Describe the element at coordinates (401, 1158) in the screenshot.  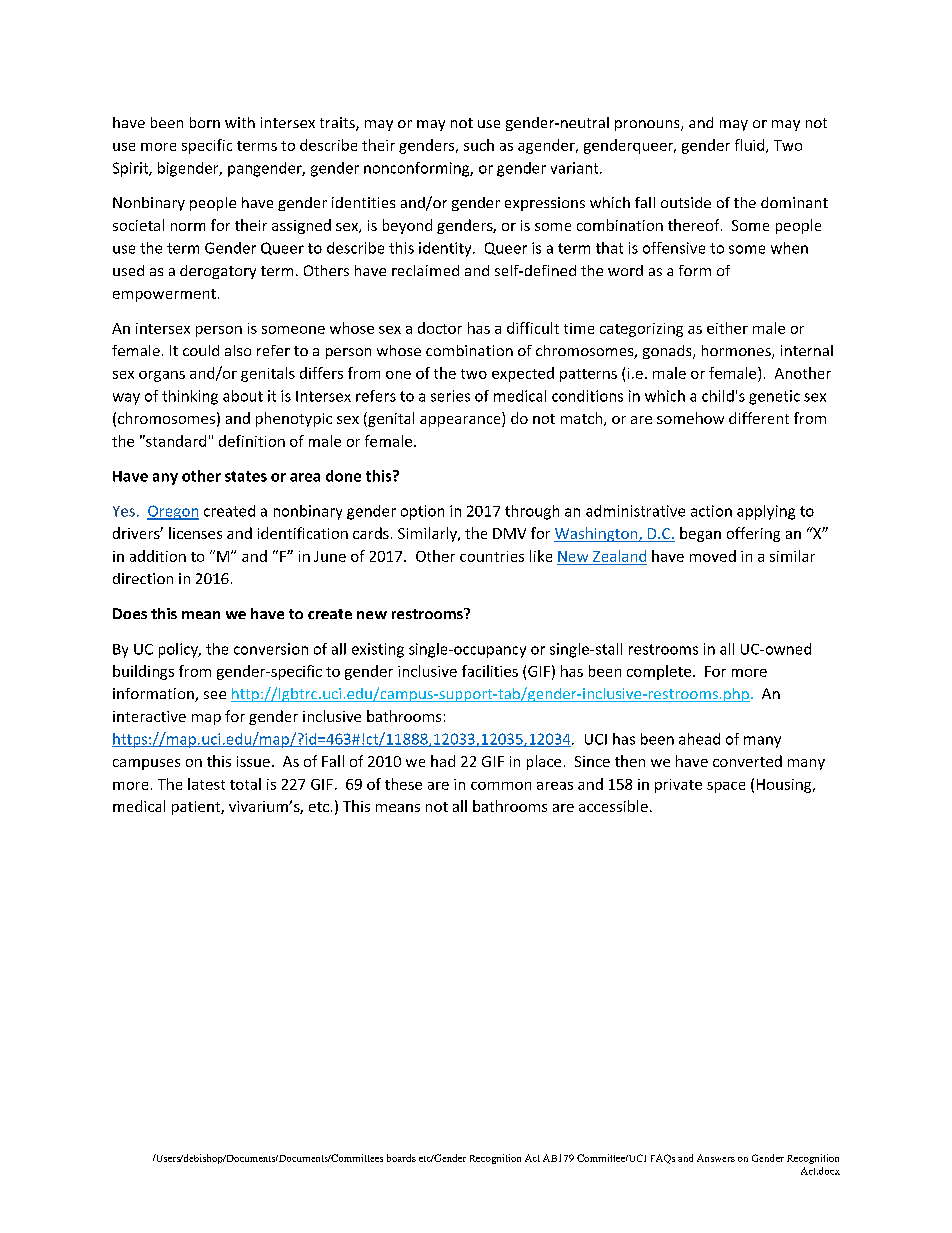
I see `boards` at that location.
